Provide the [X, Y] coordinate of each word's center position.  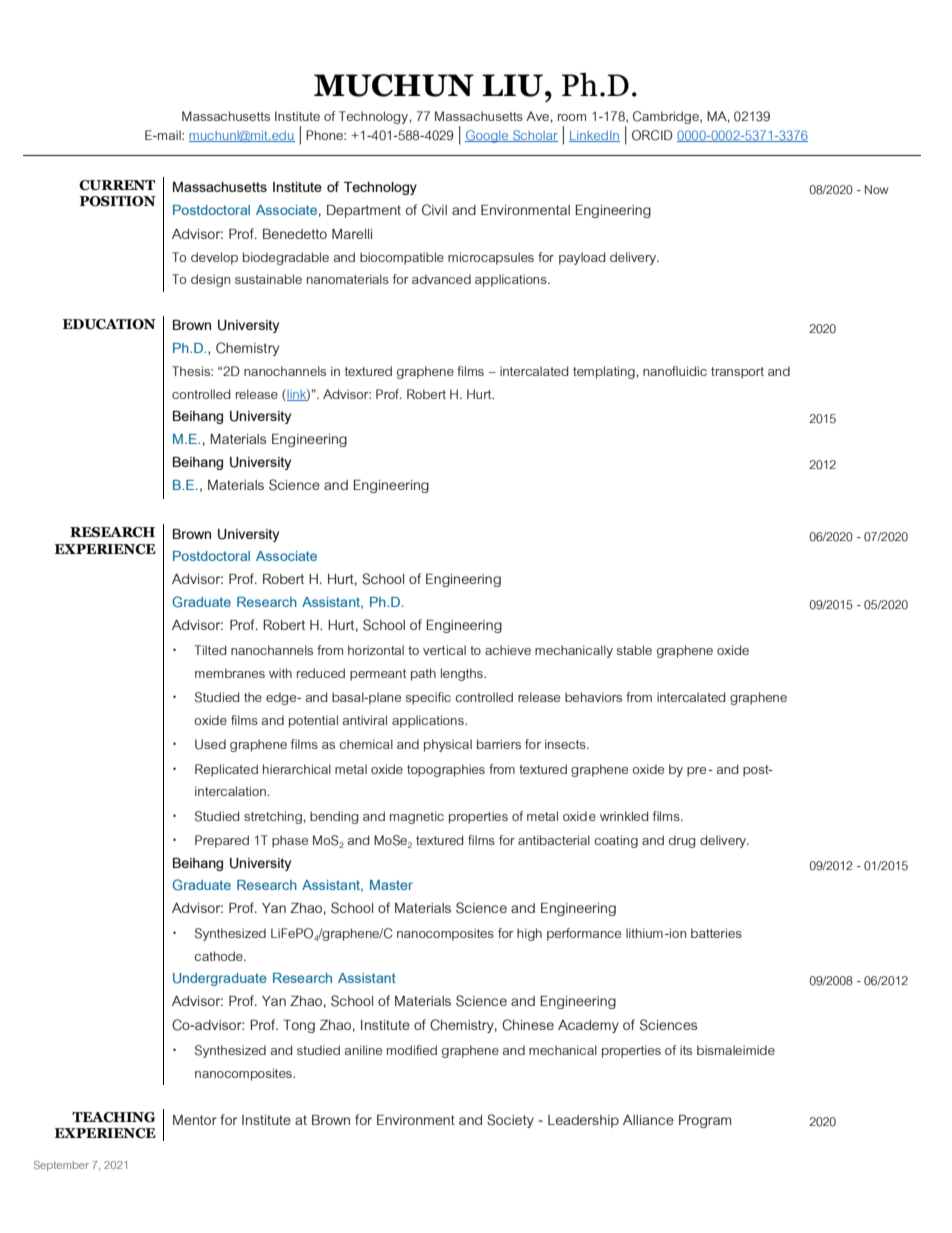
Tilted [210, 650]
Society [510, 1121]
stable [634, 650]
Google [488, 136]
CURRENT [117, 185]
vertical [444, 650]
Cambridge [667, 117]
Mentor [195, 1120]
